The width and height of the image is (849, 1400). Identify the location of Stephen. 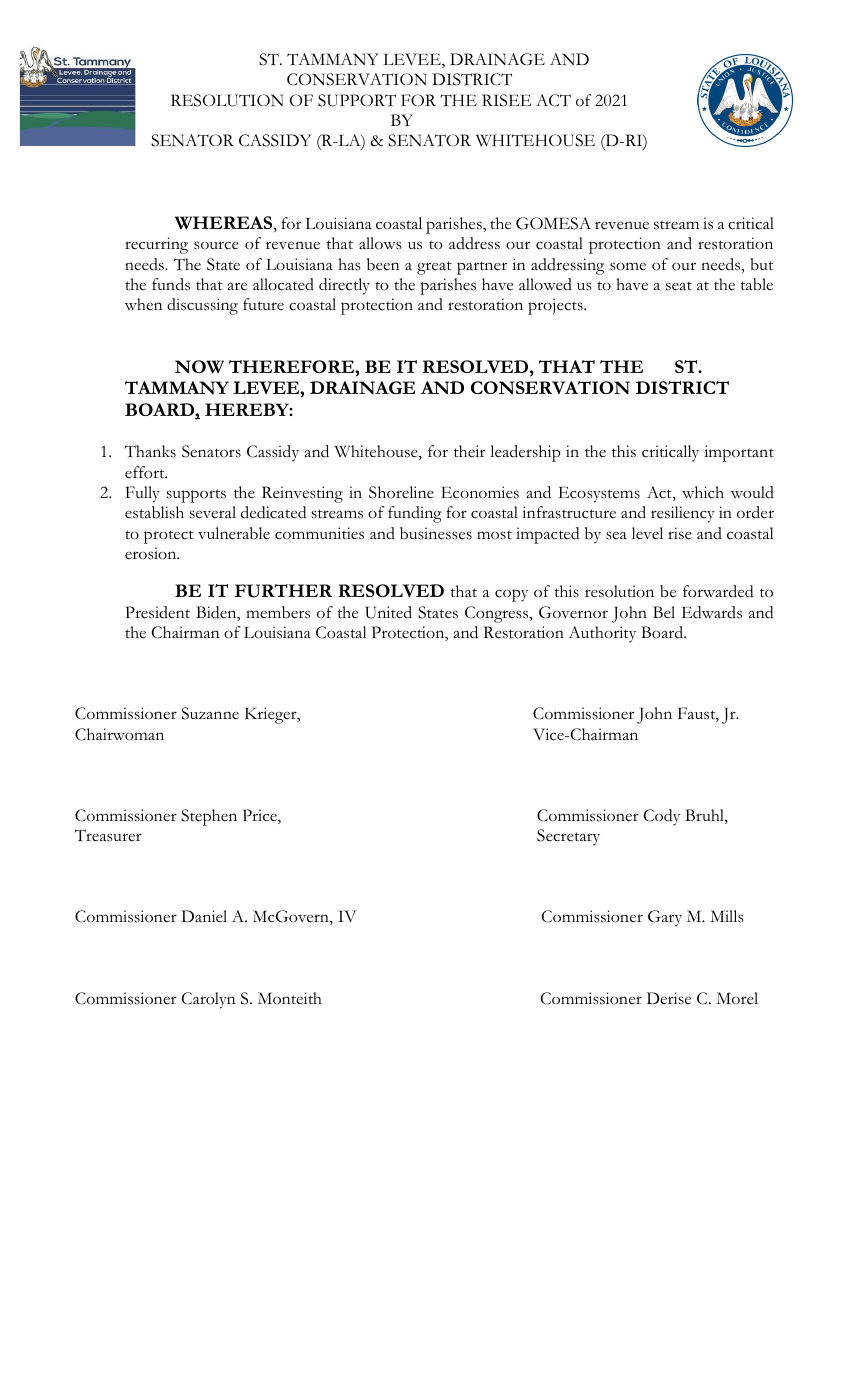
(209, 817).
